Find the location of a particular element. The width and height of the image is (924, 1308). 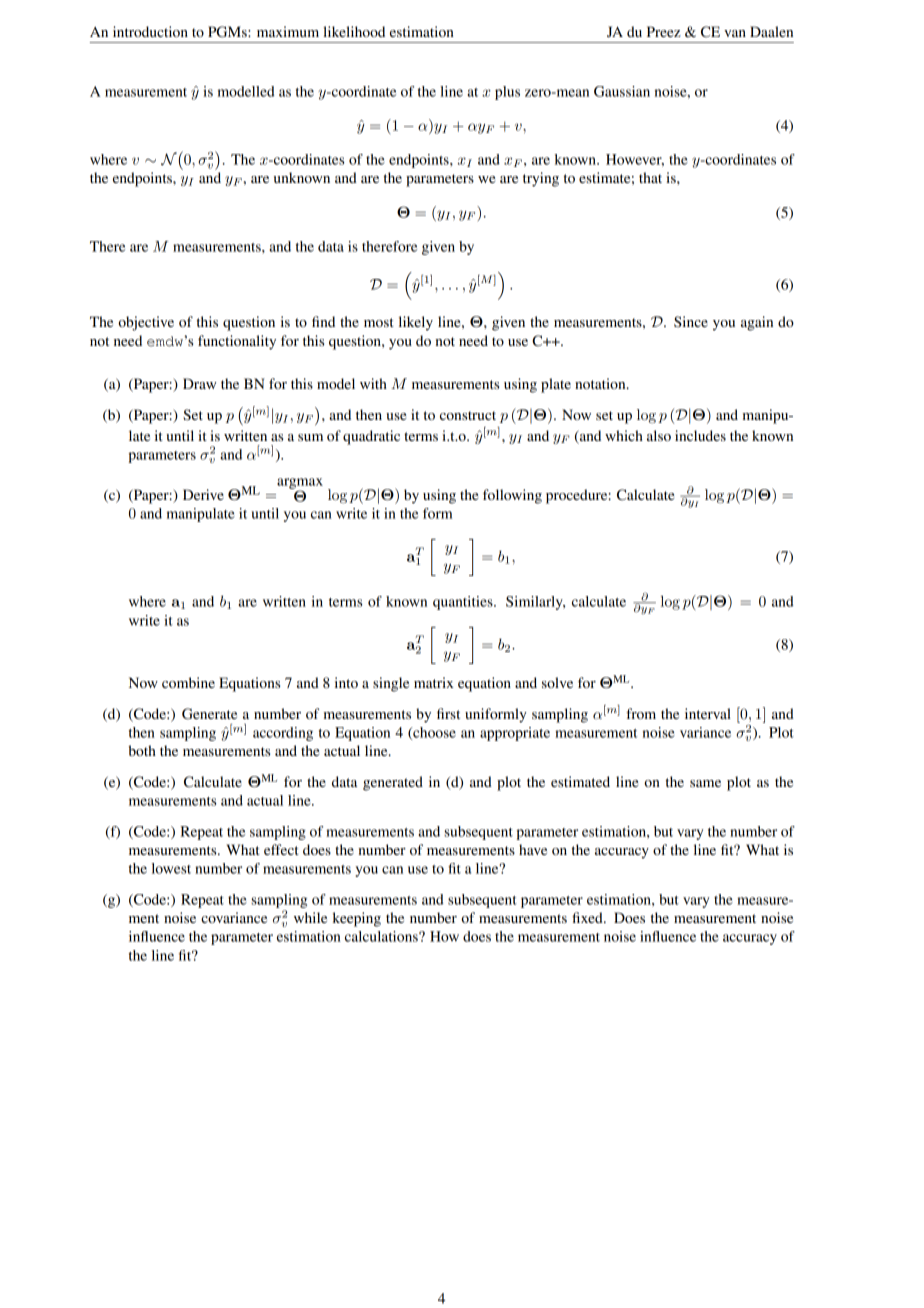

calculations is located at coordinates (382, 936).
